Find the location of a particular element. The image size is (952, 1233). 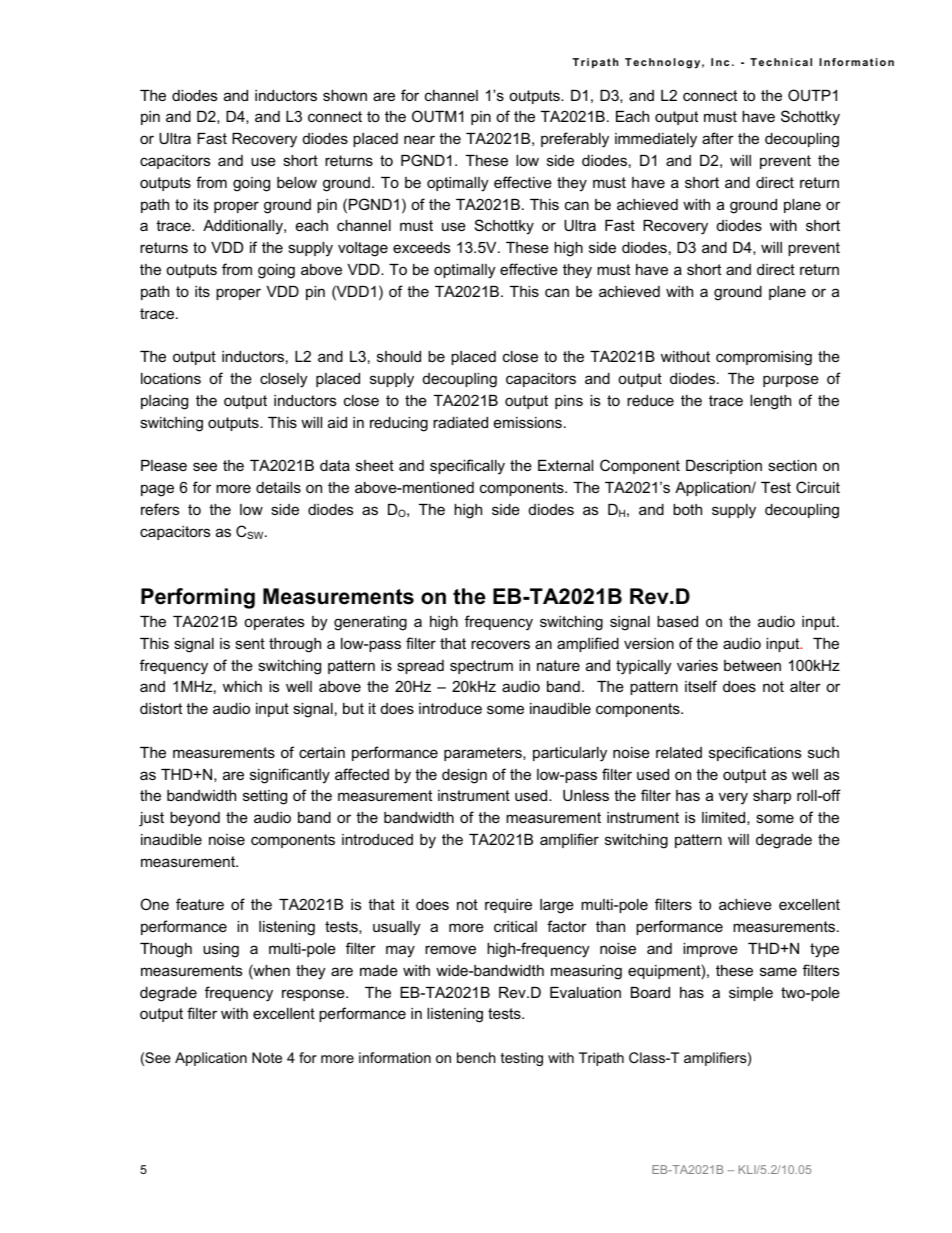

Note is located at coordinates (267, 1057).
